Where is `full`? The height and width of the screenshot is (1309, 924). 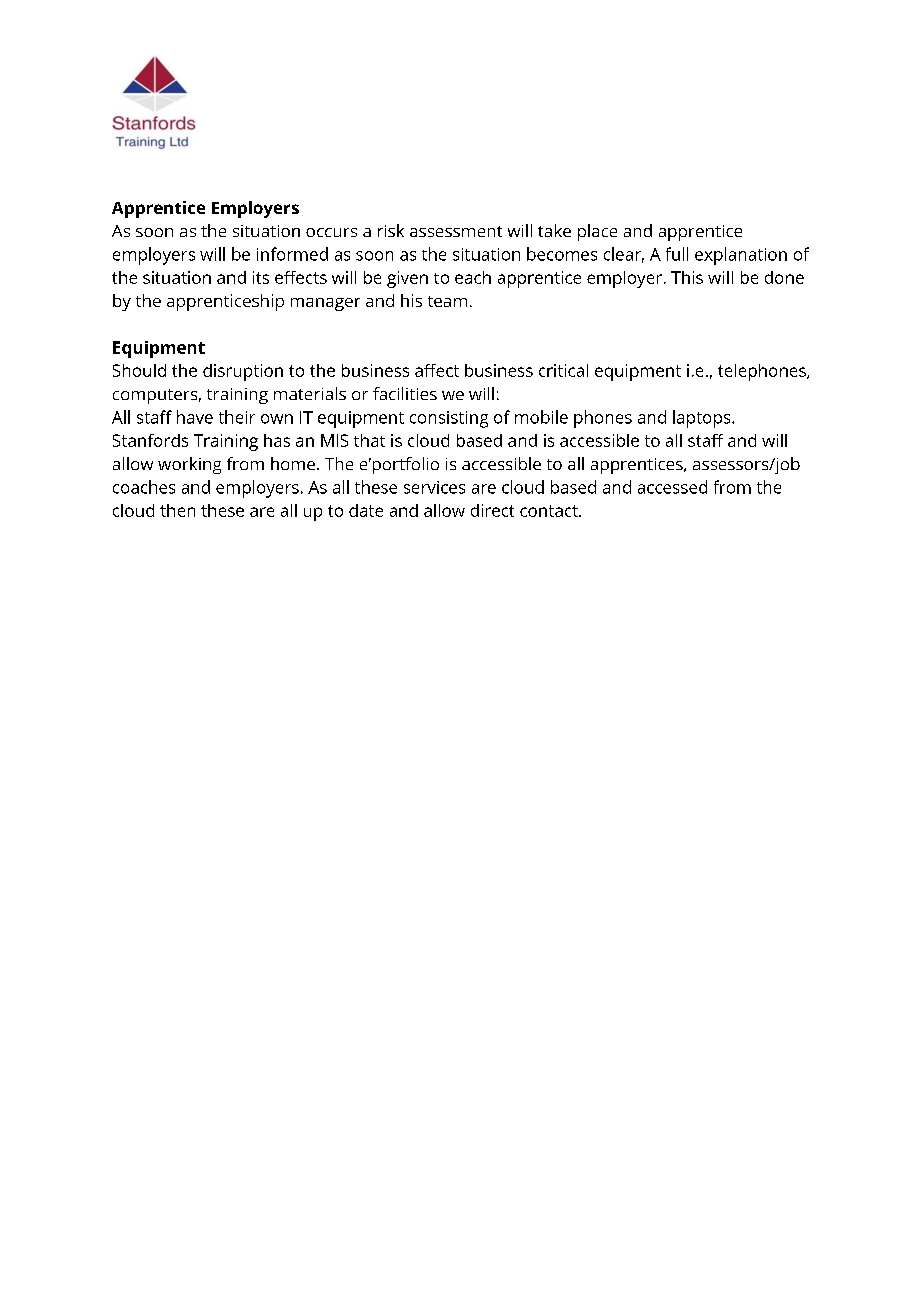
full is located at coordinates (677, 254).
